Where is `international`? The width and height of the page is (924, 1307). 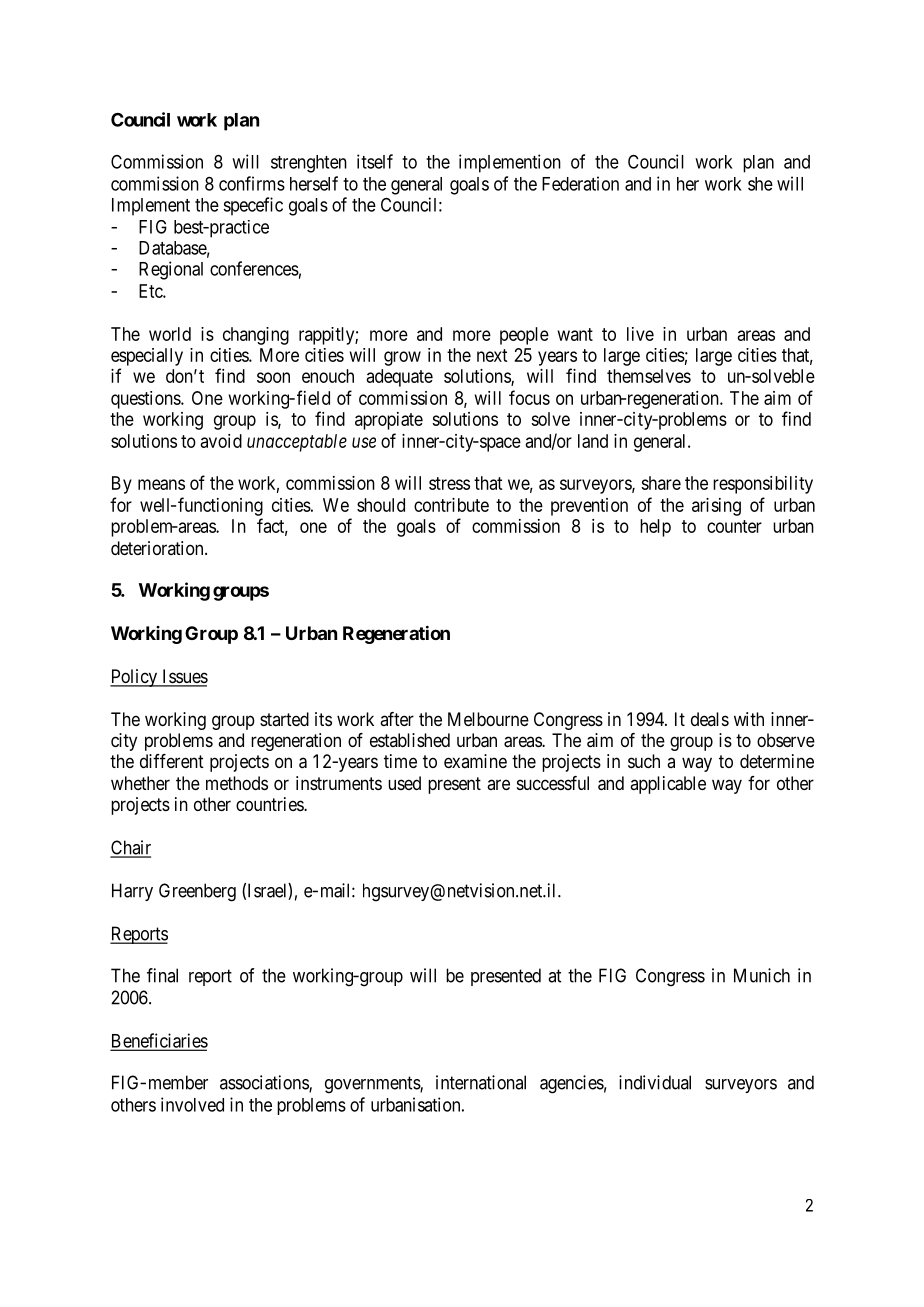
international is located at coordinates (481, 1082).
